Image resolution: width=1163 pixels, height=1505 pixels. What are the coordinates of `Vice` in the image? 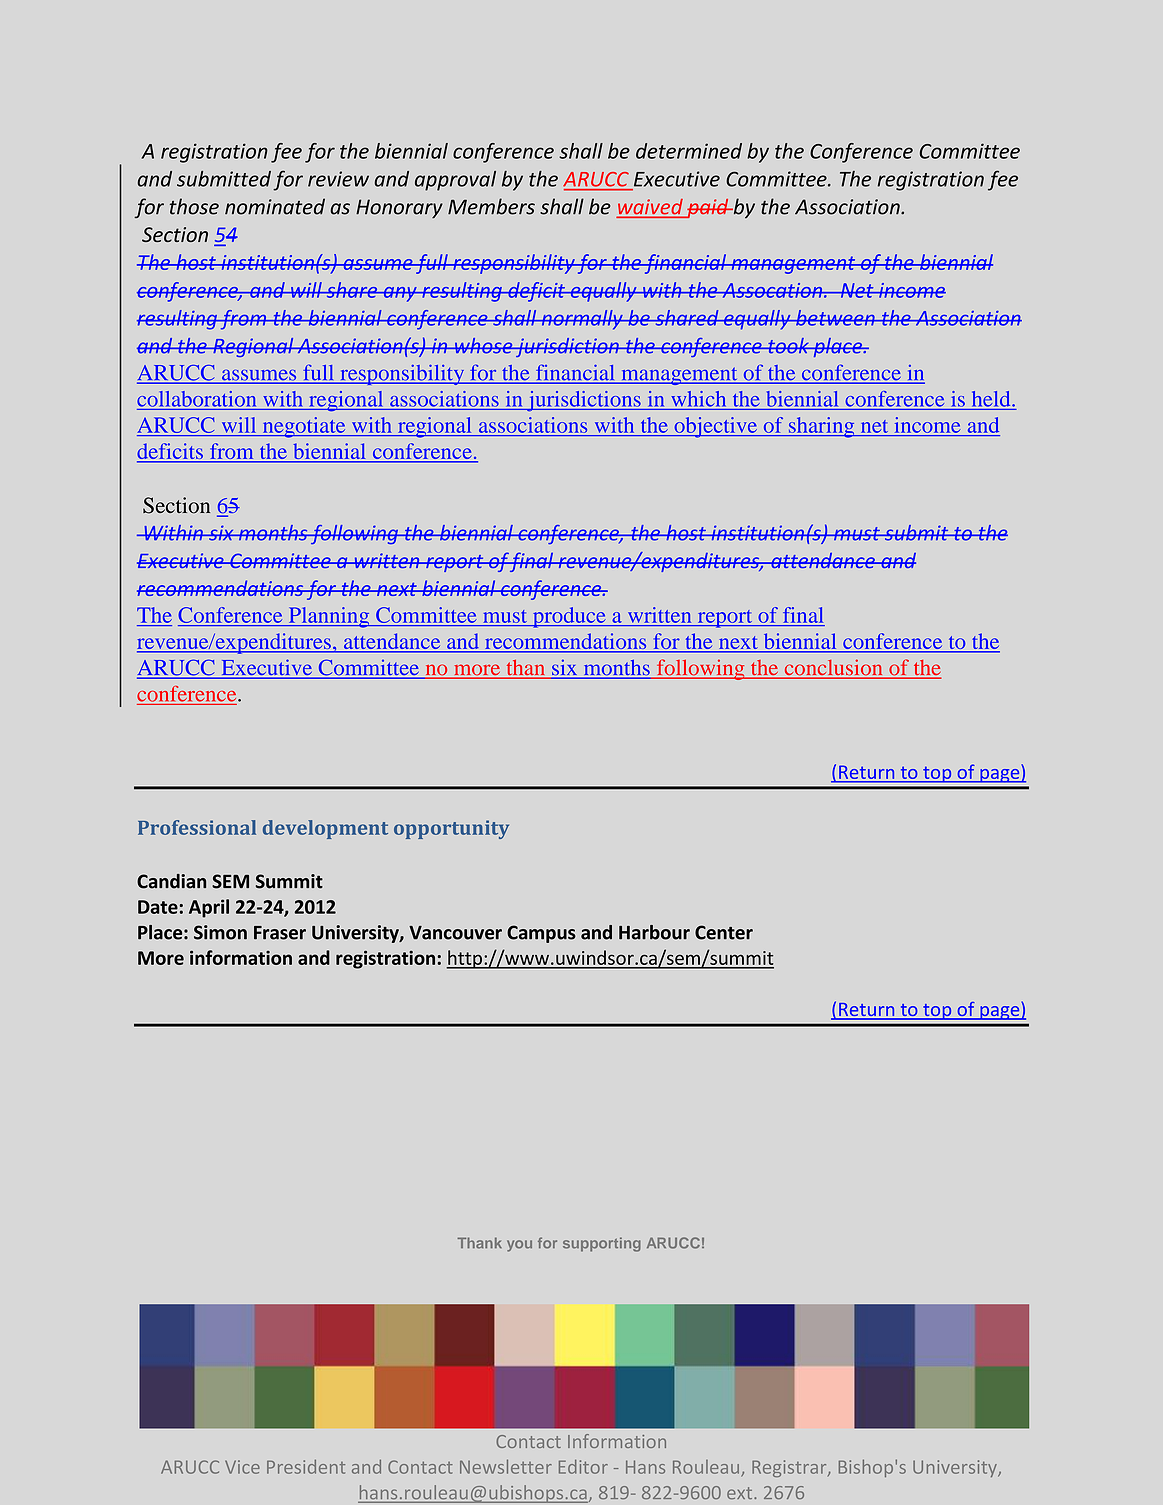 It's located at (242, 1467).
